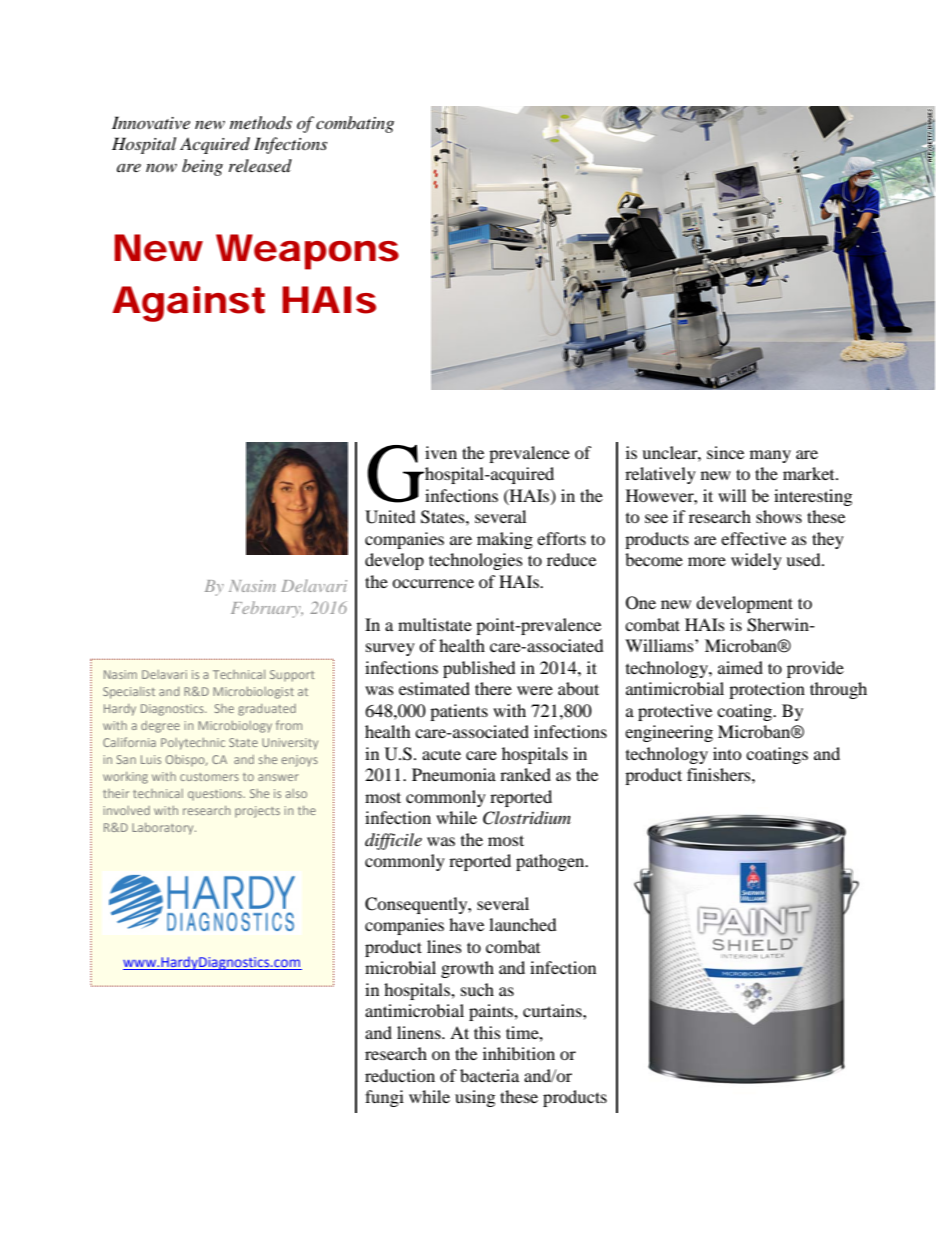 The image size is (952, 1233). Describe the element at coordinates (433, 583) in the screenshot. I see `occurrence` at that location.
